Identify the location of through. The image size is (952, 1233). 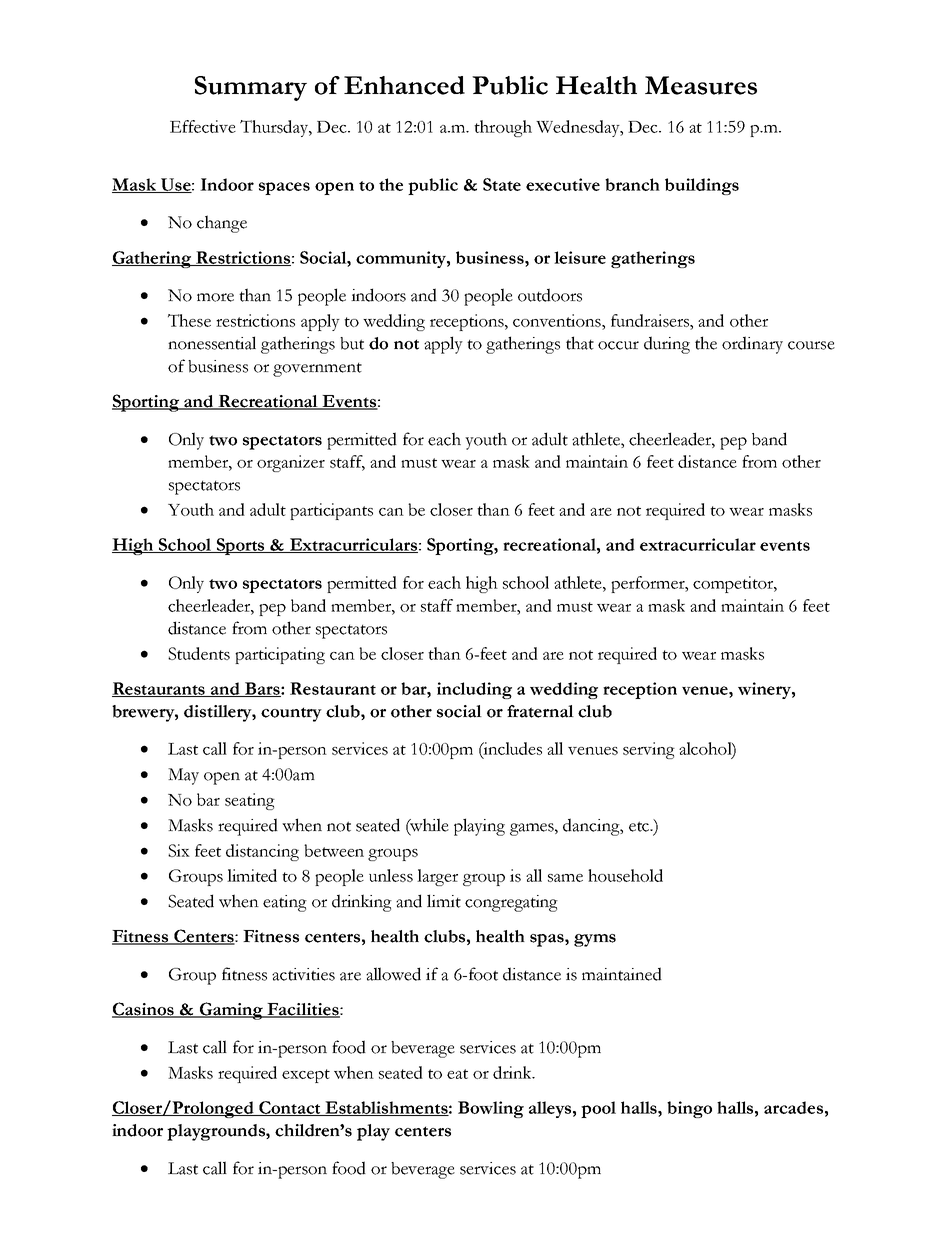
(503, 128).
